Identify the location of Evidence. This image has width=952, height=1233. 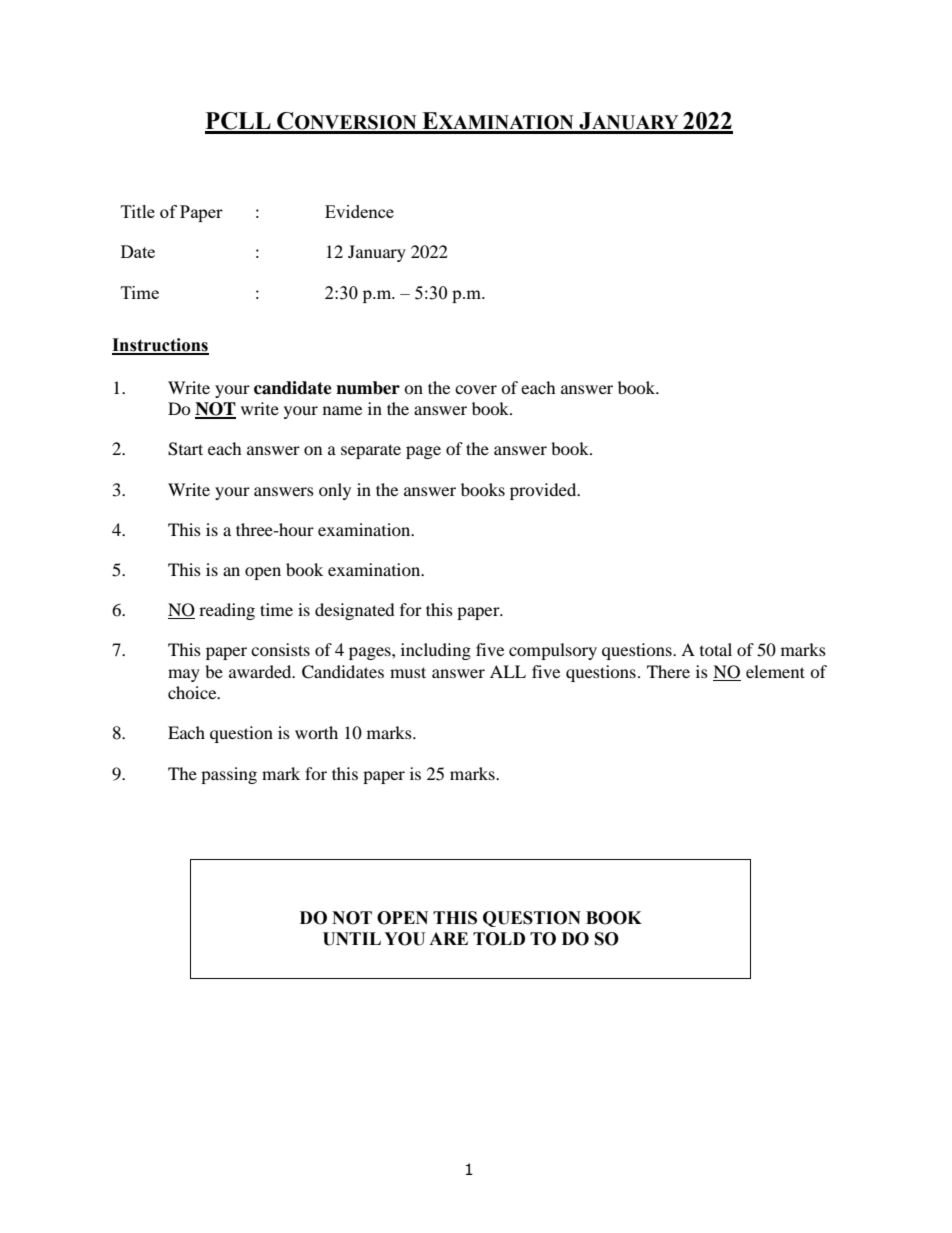
(359, 211).
